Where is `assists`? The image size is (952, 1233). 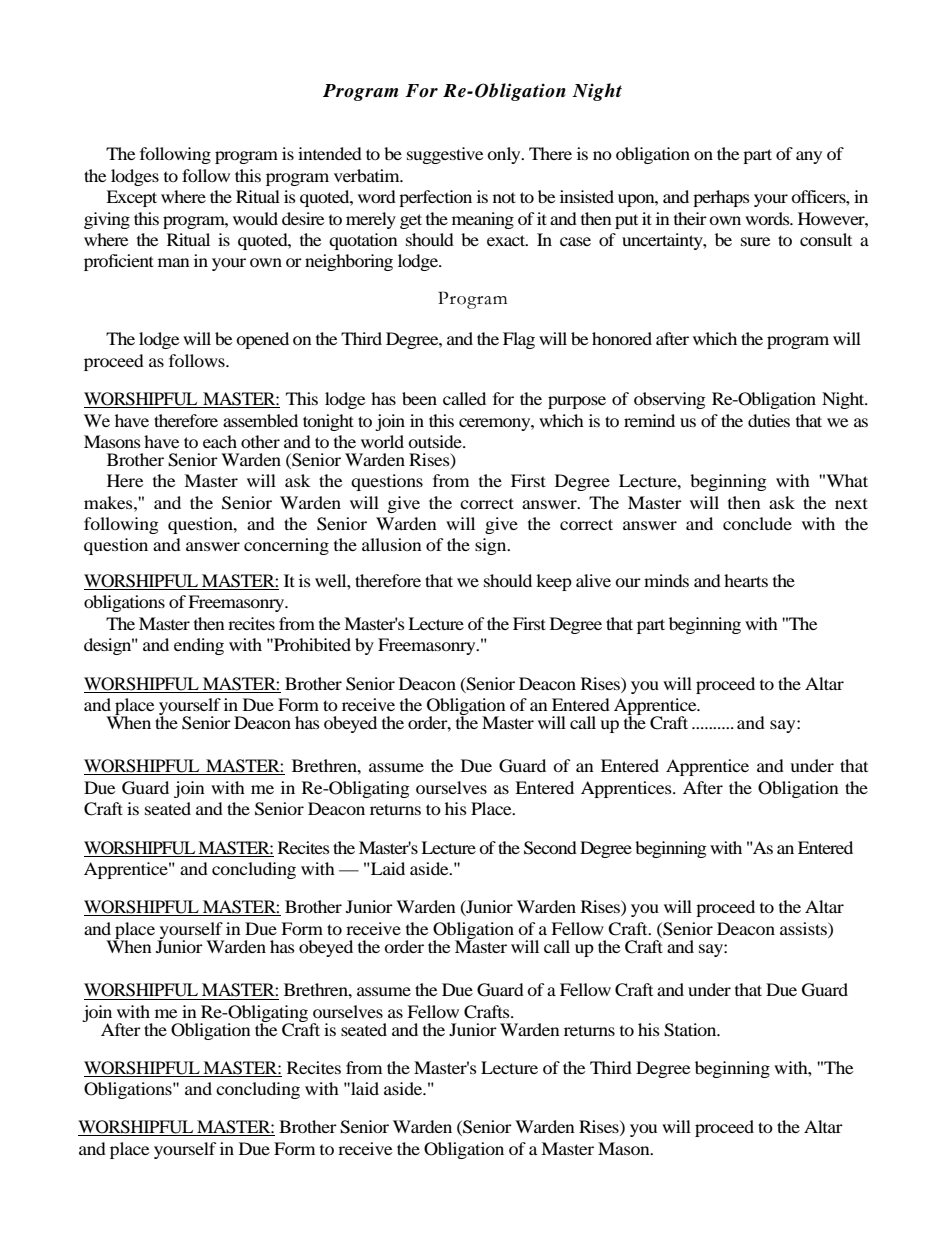
assists is located at coordinates (804, 928).
